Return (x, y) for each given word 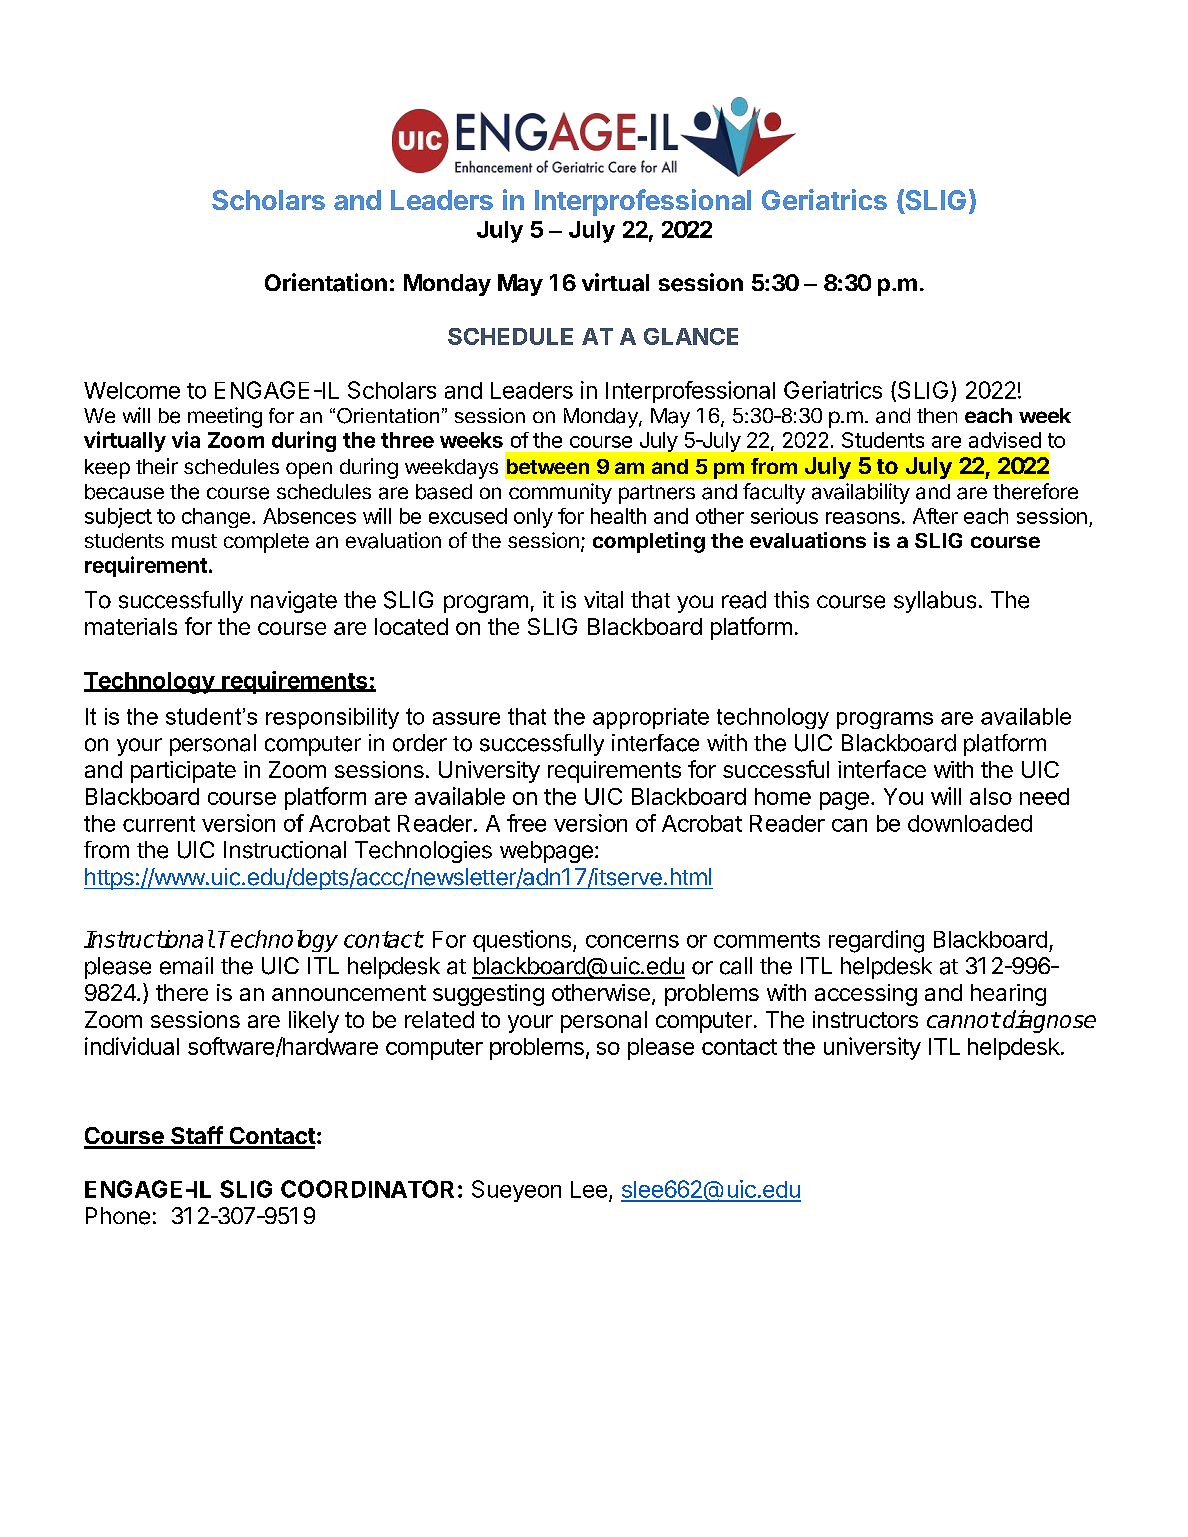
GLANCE (691, 336)
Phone (118, 1216)
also (991, 796)
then (937, 415)
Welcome (132, 390)
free (526, 823)
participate (183, 772)
